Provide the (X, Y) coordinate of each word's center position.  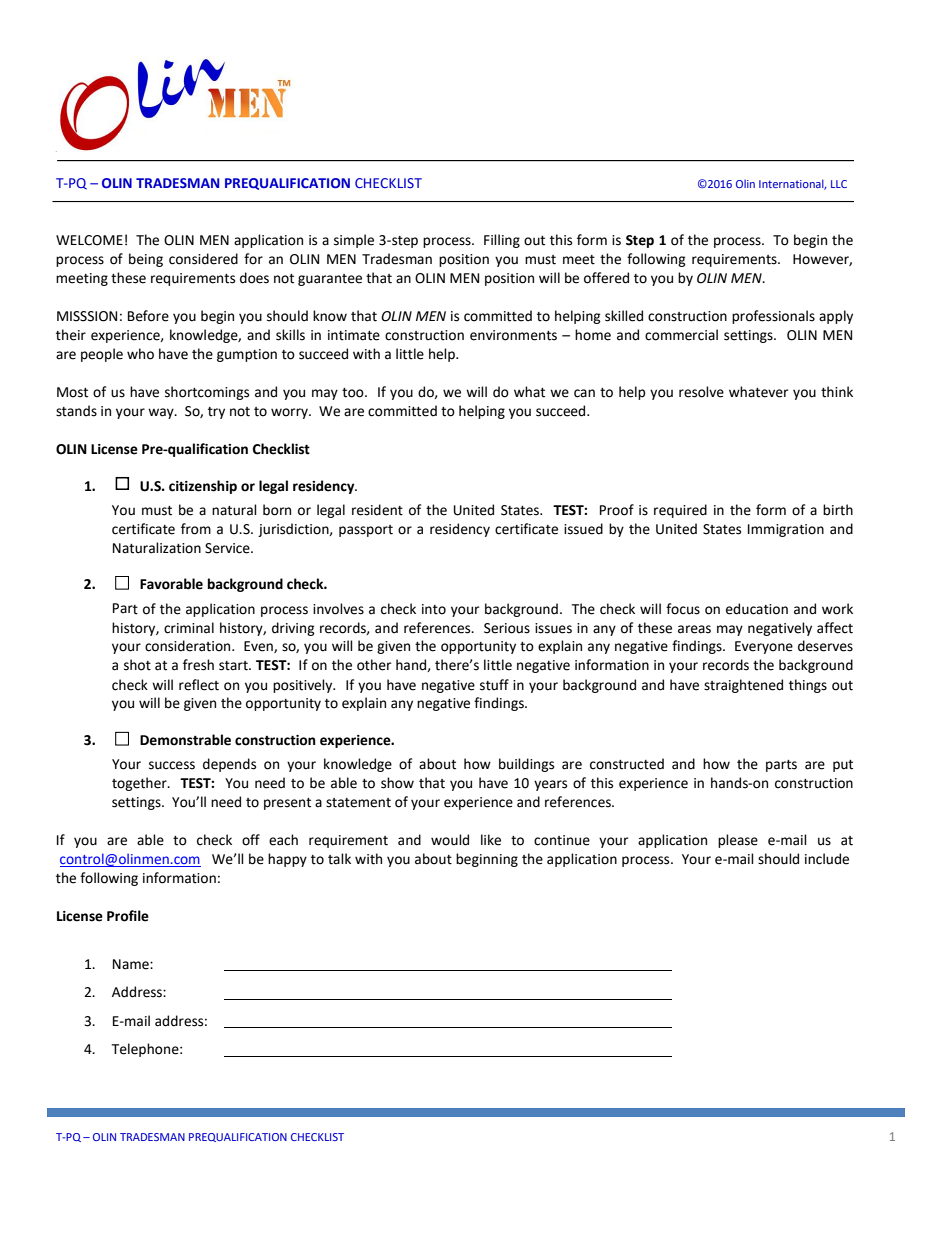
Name (132, 964)
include (827, 859)
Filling (502, 241)
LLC (839, 184)
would (450, 840)
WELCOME (89, 240)
